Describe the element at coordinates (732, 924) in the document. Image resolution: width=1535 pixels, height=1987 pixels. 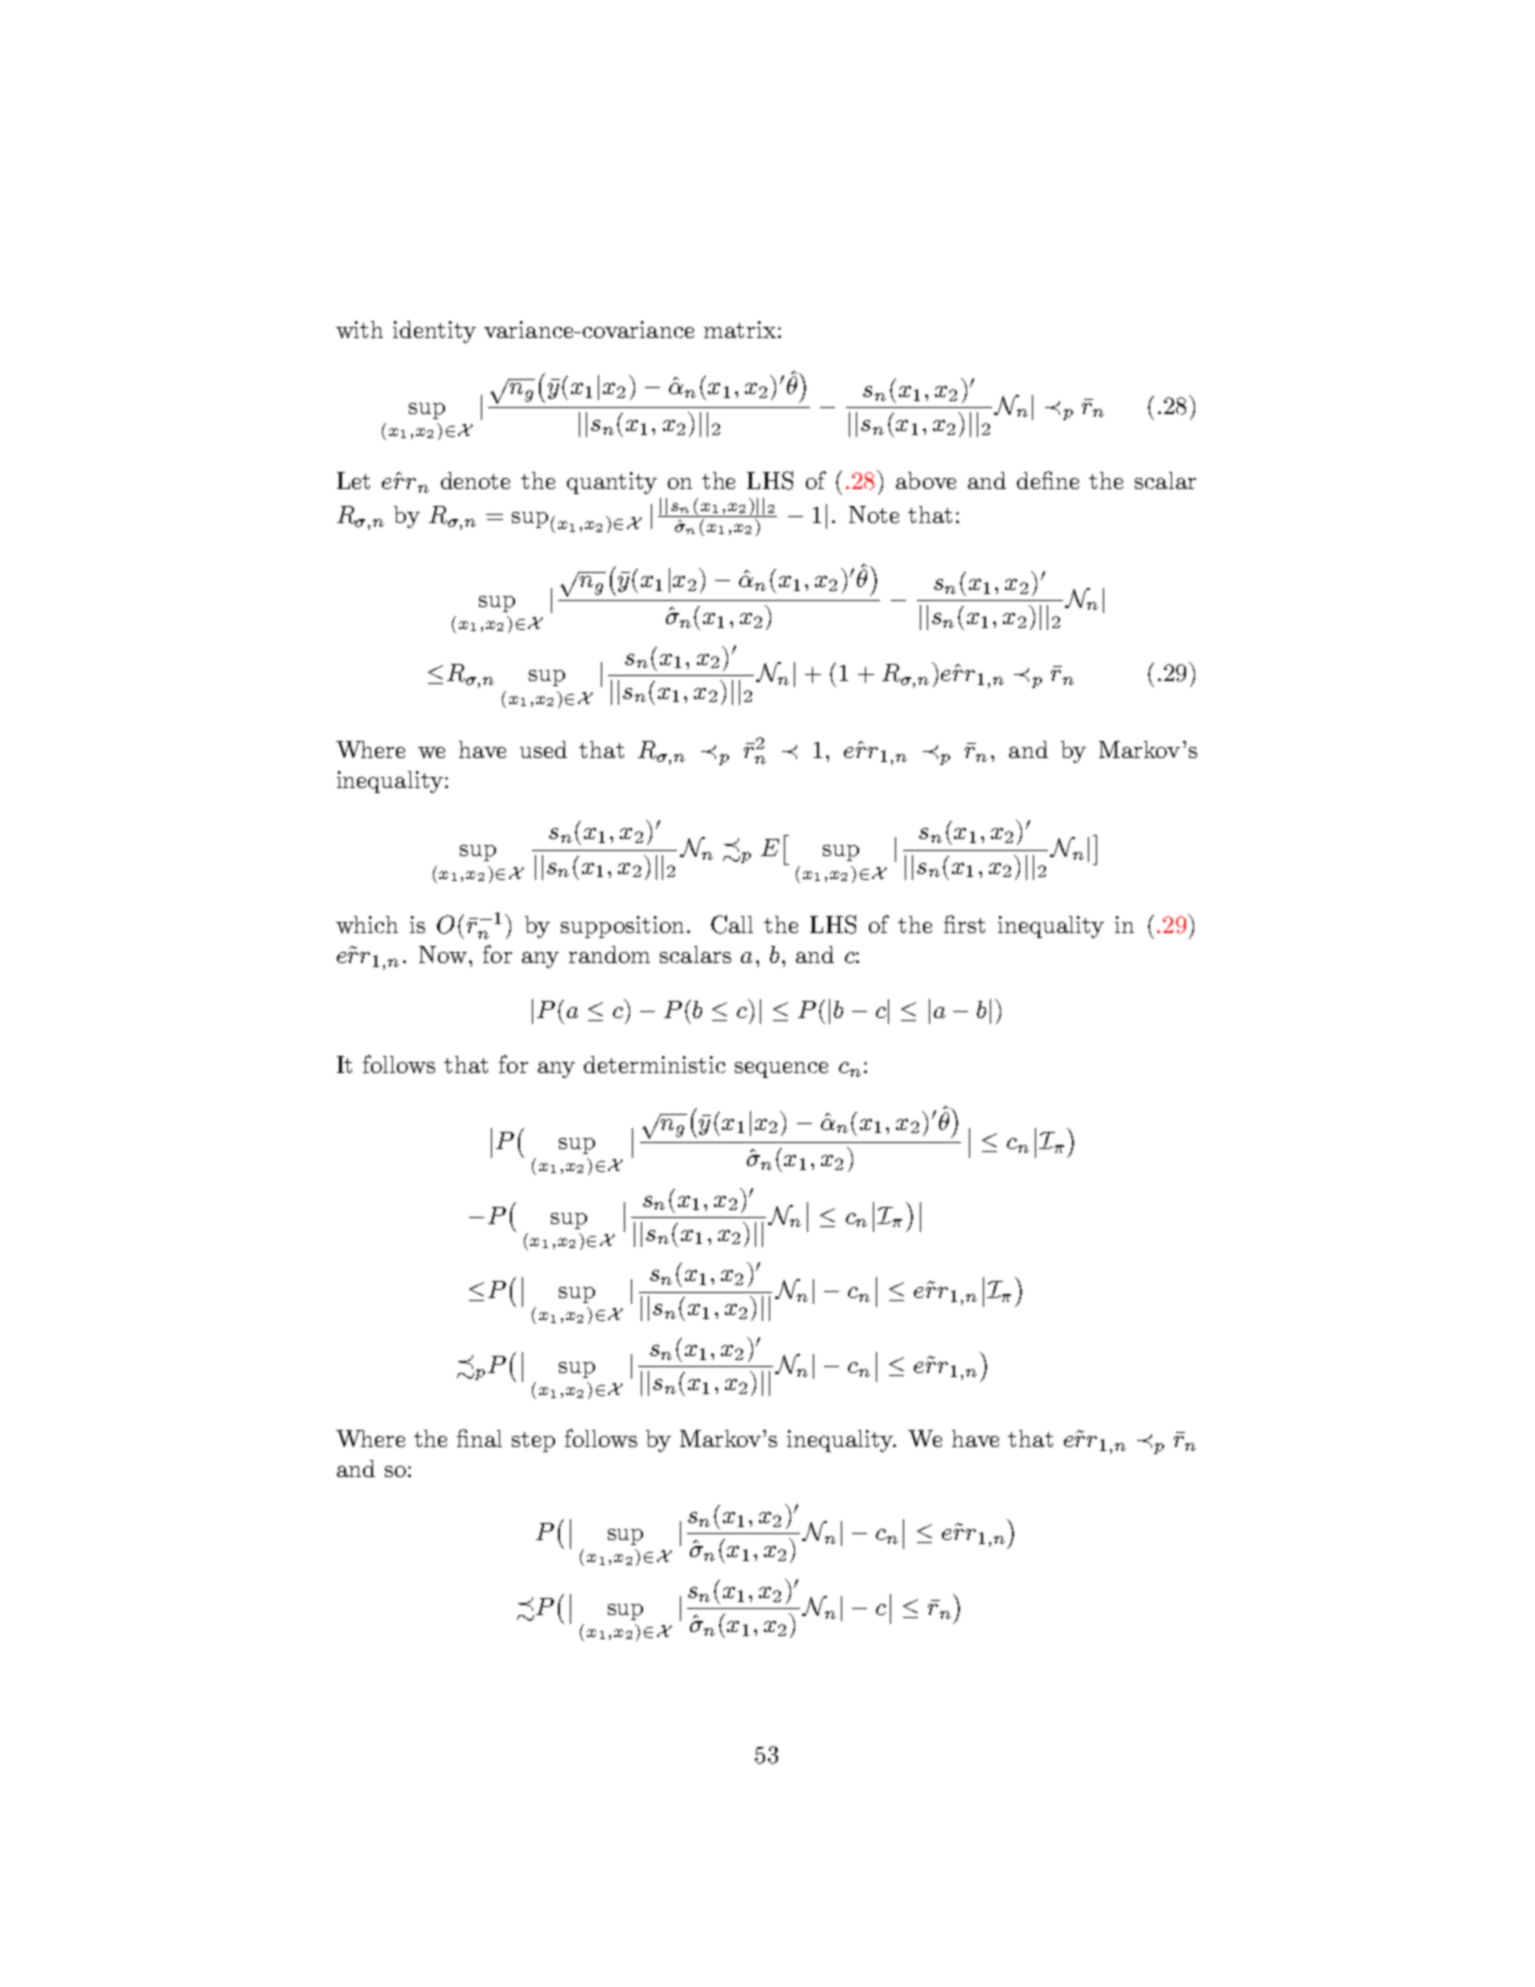
I see `Call` at that location.
